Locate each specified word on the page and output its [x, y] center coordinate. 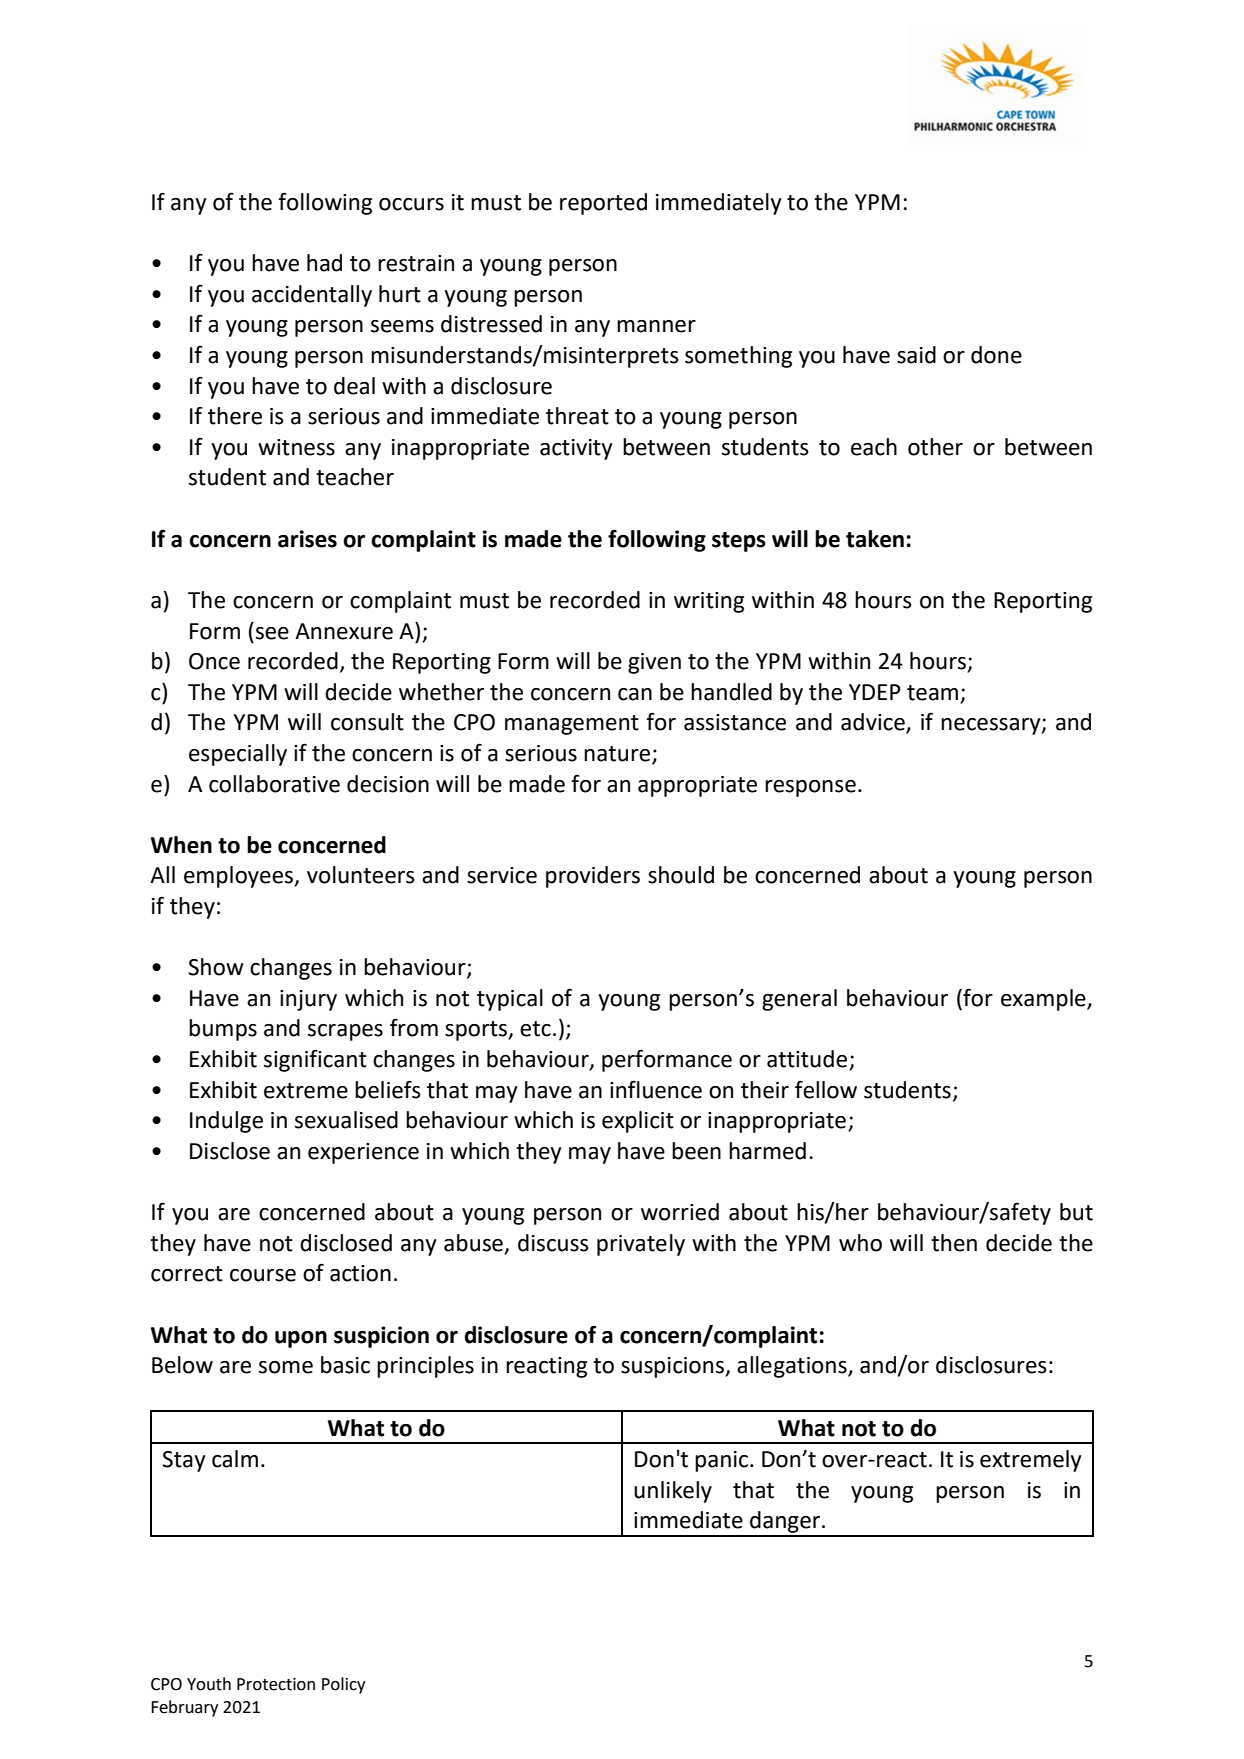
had [324, 263]
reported [603, 204]
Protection [276, 1684]
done [996, 355]
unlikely [673, 1492]
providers [593, 877]
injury [308, 1000]
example [1044, 1000]
